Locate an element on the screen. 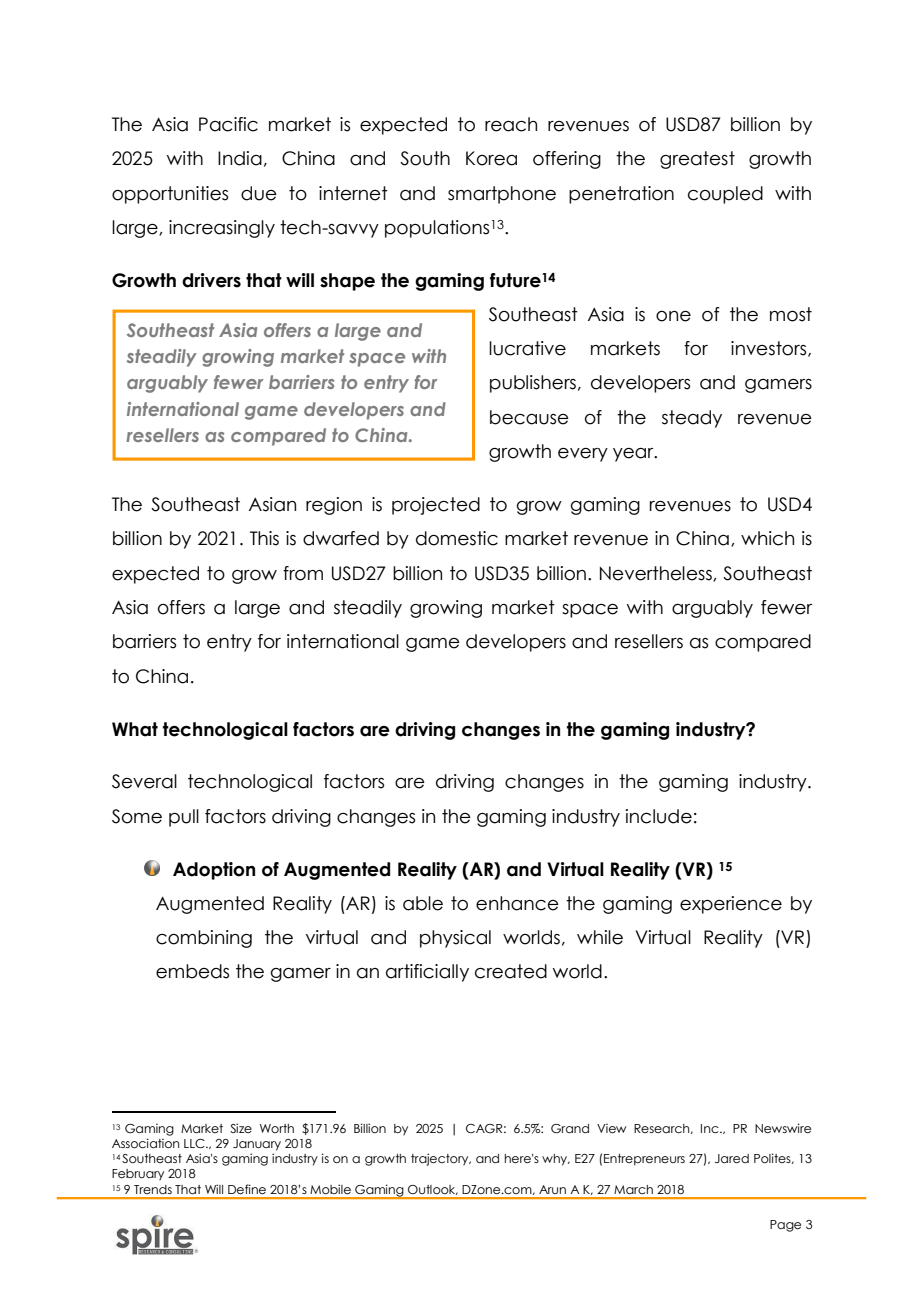  India is located at coordinates (240, 158).
